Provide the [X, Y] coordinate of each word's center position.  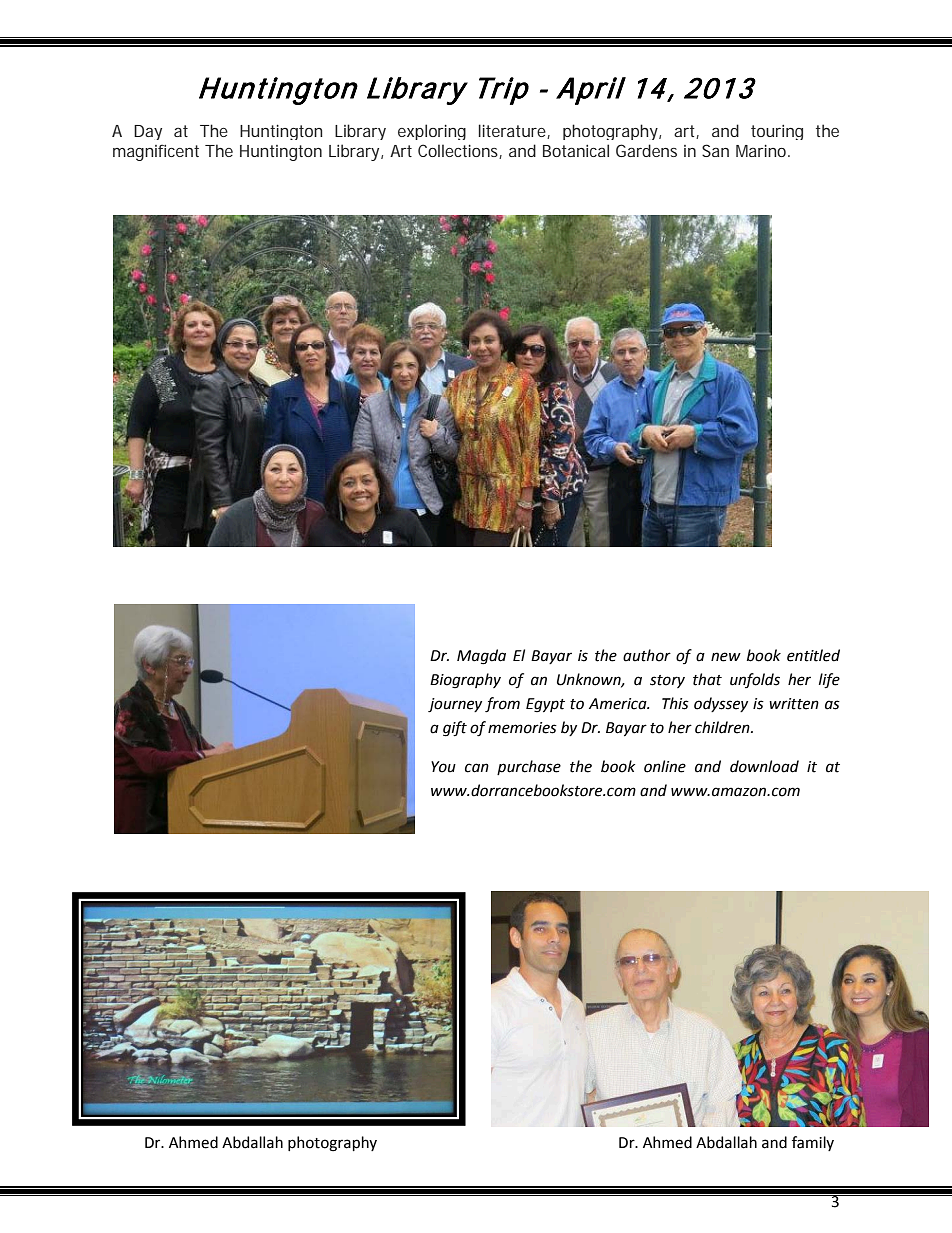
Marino [762, 151]
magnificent [156, 152]
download [764, 766]
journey [455, 705]
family [813, 1143]
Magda [481, 657]
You [443, 767]
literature [513, 131]
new [726, 657]
